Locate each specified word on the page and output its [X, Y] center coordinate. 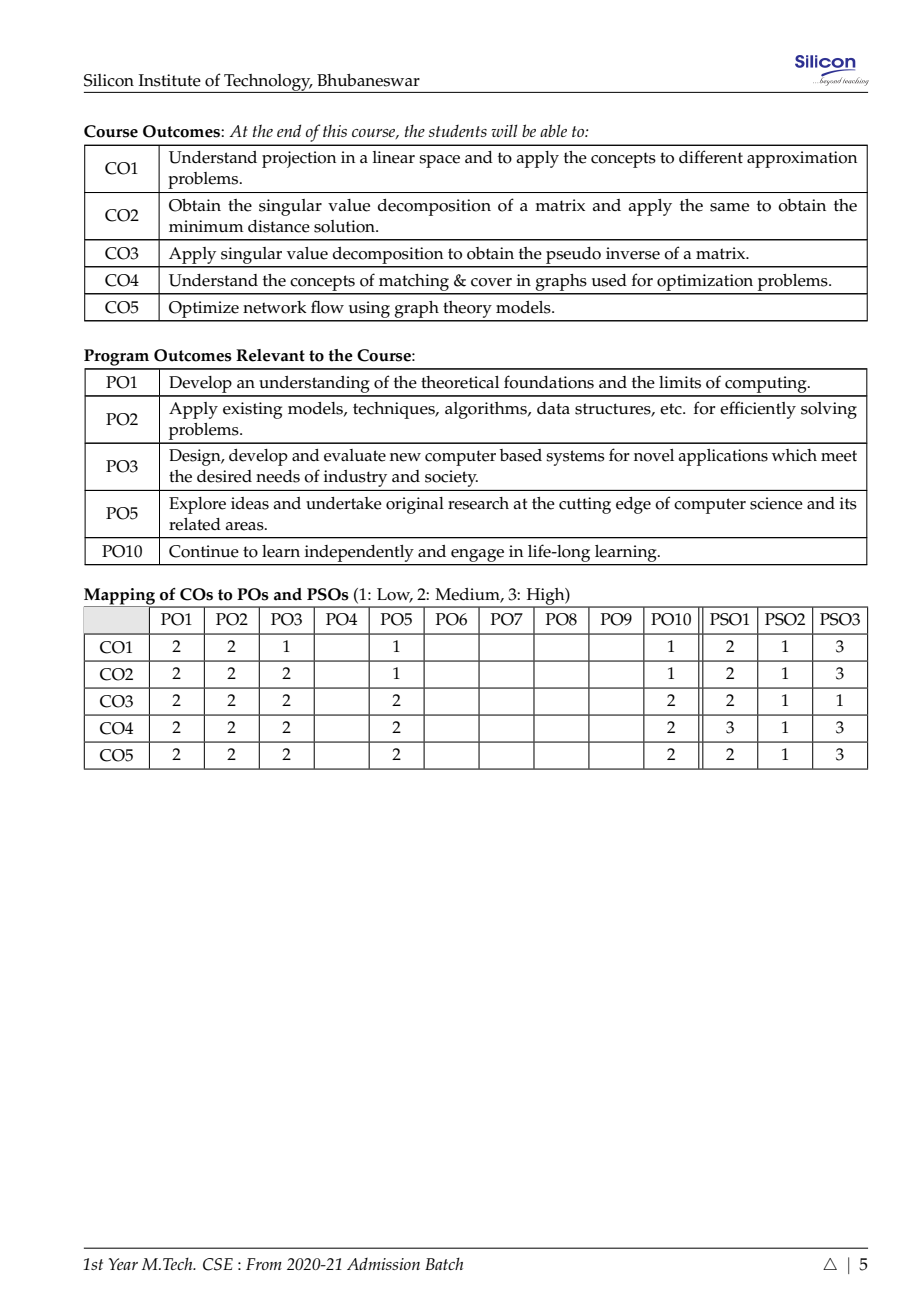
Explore [197, 505]
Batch [444, 1263]
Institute [170, 80]
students [458, 131]
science [776, 503]
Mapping [120, 597]
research [478, 503]
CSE [218, 1264]
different [711, 157]
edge [633, 505]
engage [477, 555]
